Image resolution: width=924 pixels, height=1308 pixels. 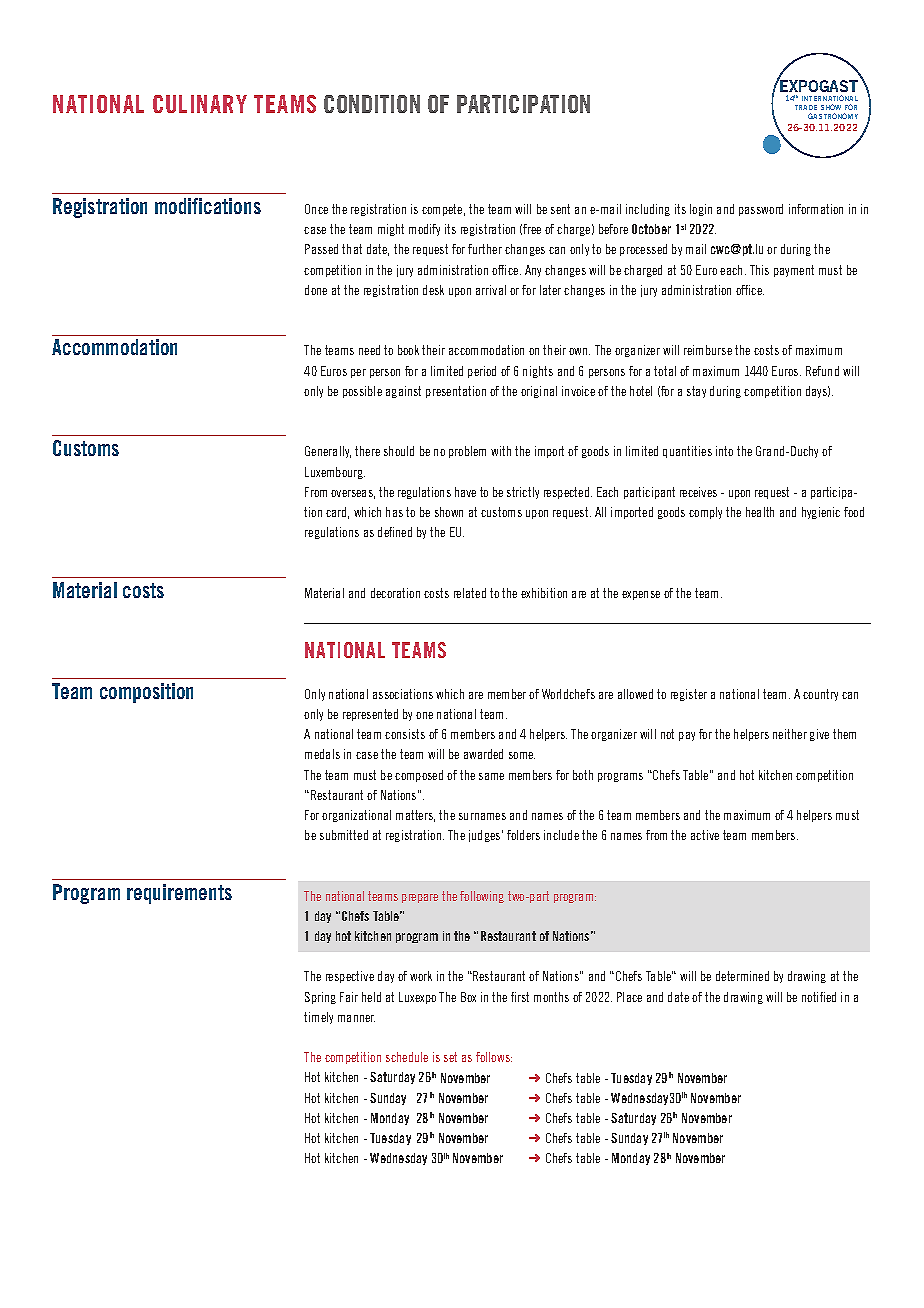 I want to click on first, so click(x=520, y=997).
